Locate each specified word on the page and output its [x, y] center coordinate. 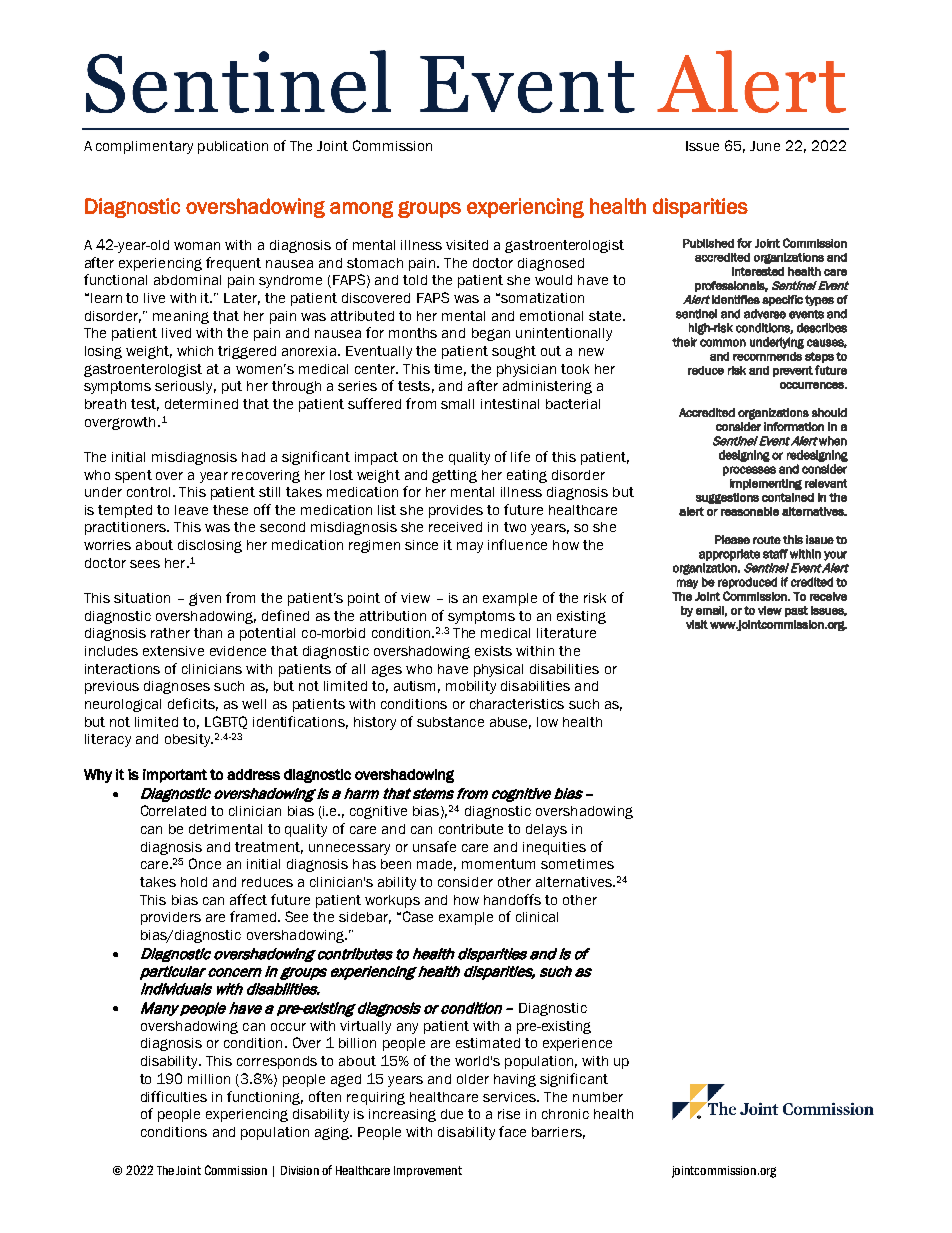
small [457, 404]
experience [577, 1044]
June [765, 146]
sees [145, 564]
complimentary [144, 147]
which [195, 351]
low [547, 722]
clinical [537, 917]
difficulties [174, 1096]
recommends [767, 356]
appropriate [729, 555]
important [175, 776]
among [361, 209]
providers [171, 918]
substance [450, 722]
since [421, 545]
